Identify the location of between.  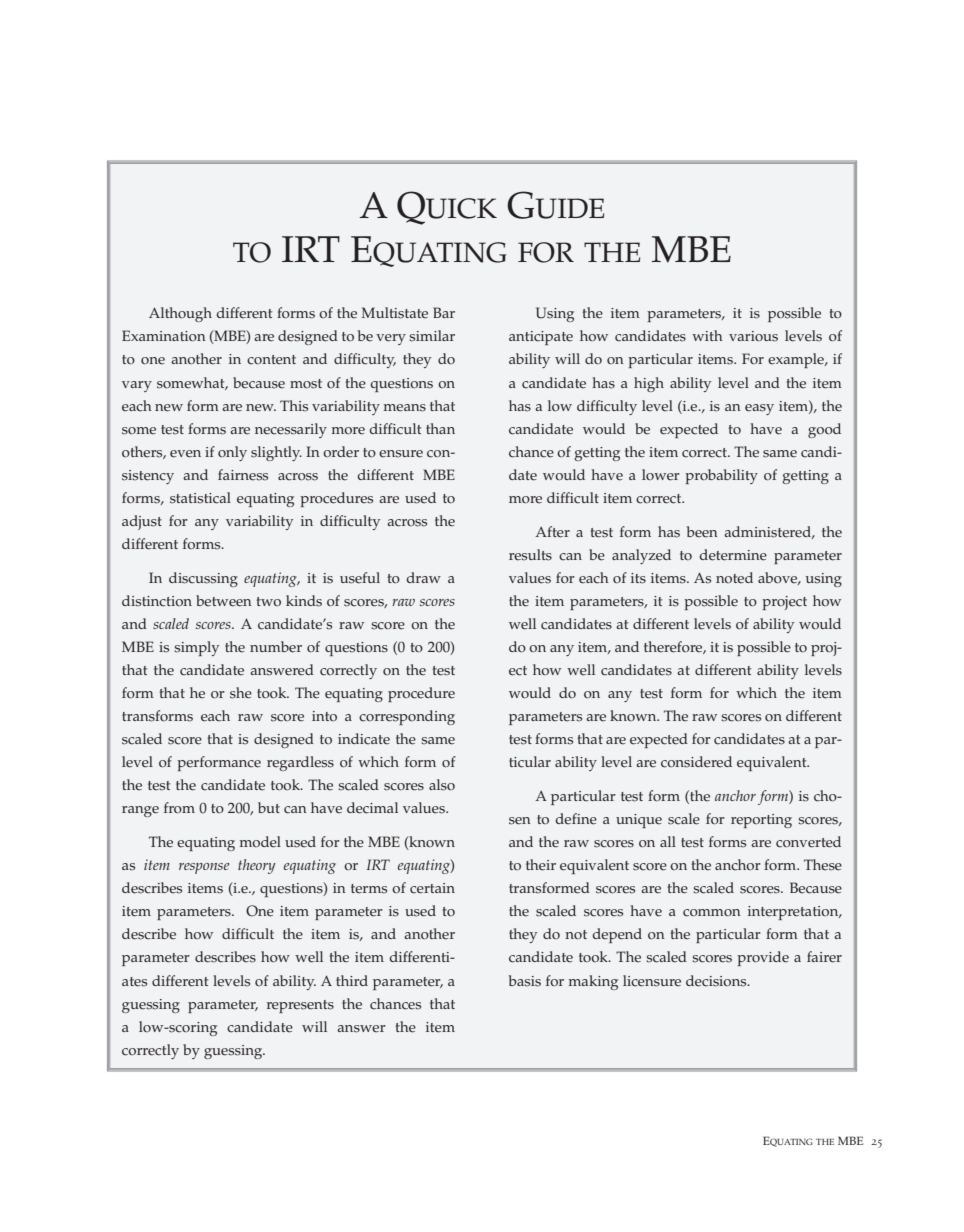
(224, 601).
